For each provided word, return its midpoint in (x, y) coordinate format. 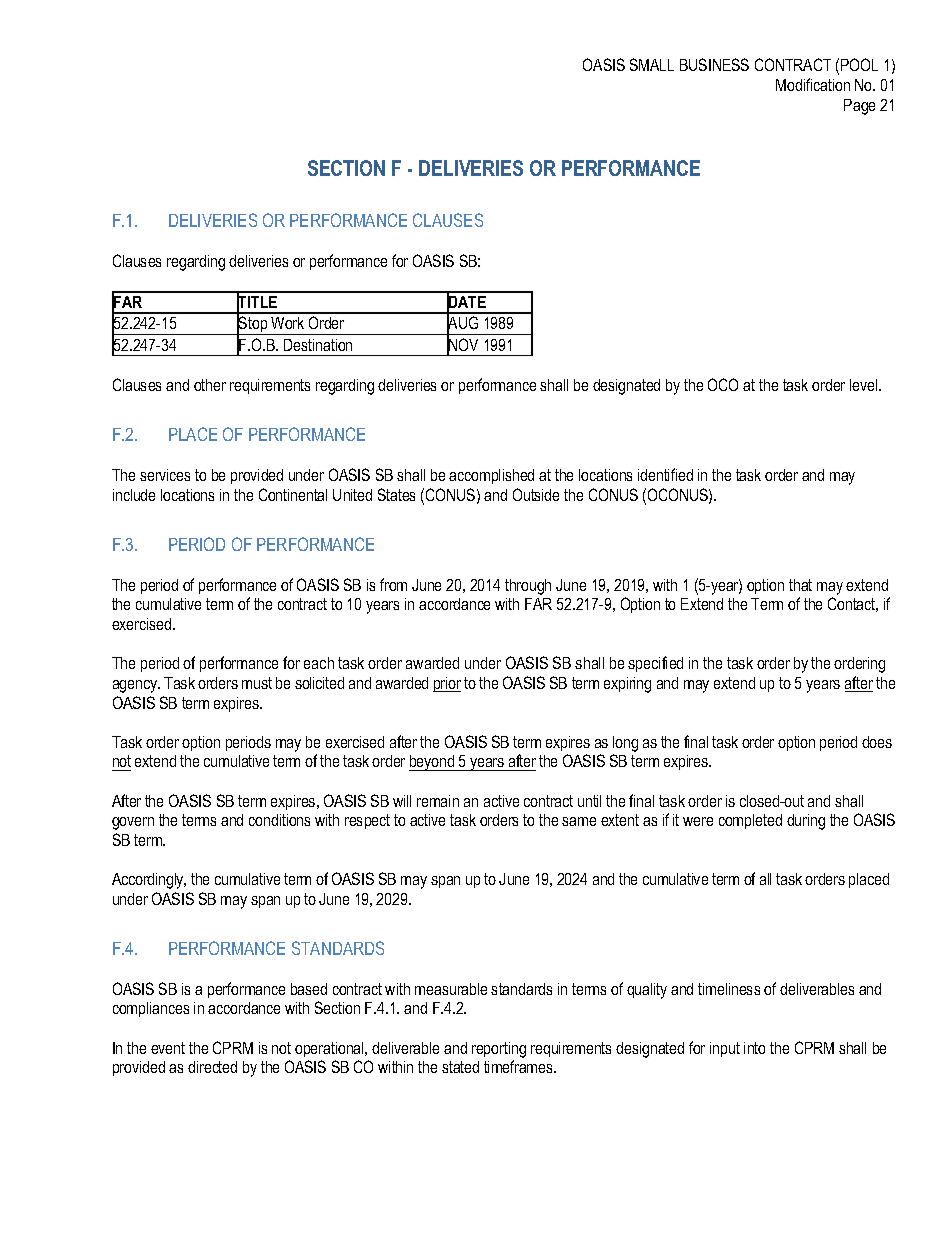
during (806, 822)
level (865, 385)
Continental (293, 494)
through (528, 587)
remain (438, 801)
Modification (813, 84)
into (754, 1048)
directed (212, 1067)
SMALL (652, 64)
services (165, 475)
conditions (279, 820)
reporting (499, 1050)
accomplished (491, 476)
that (800, 585)
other (210, 385)
